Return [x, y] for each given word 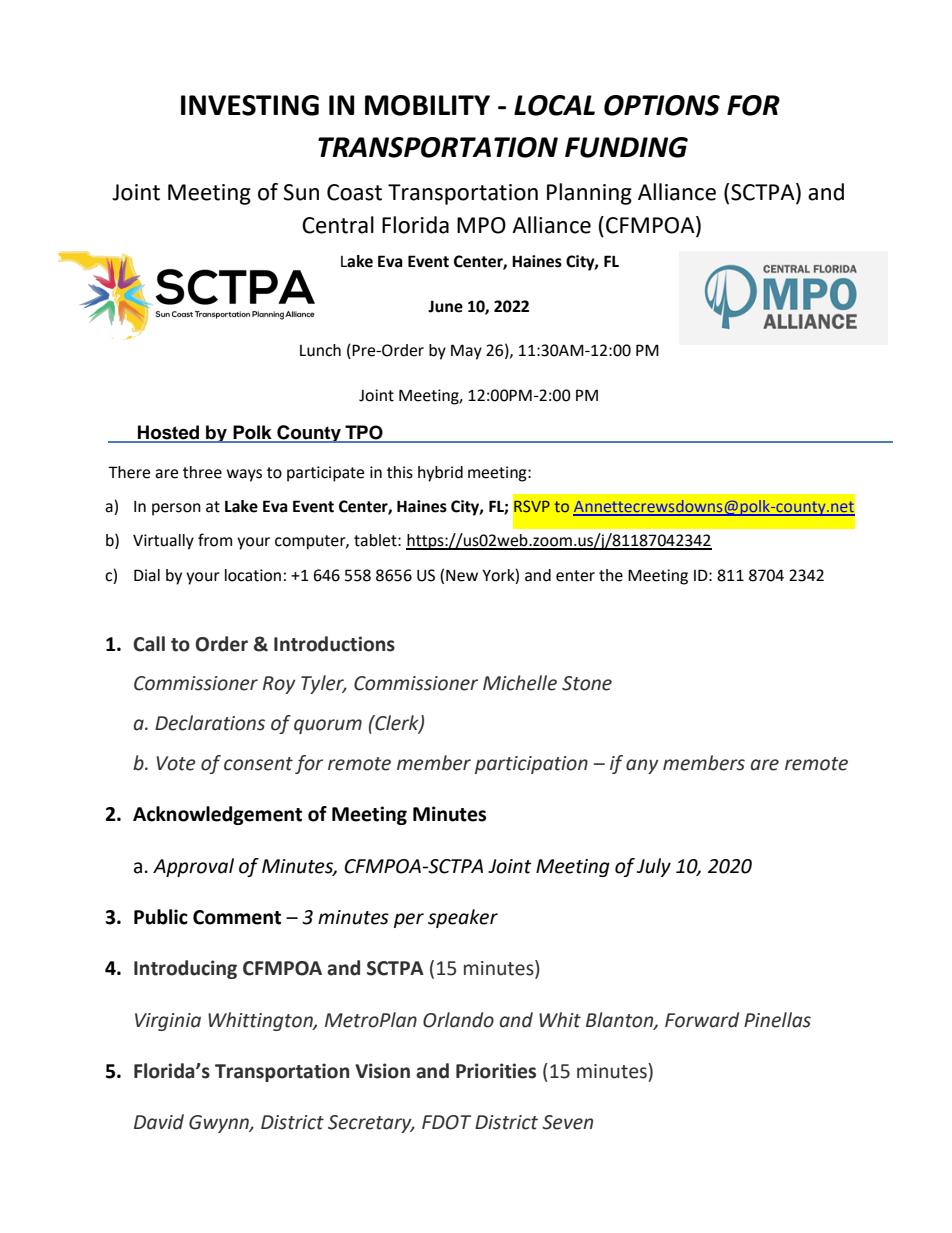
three [202, 472]
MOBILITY [427, 105]
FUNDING [626, 147]
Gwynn [220, 1124]
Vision [382, 1071]
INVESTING [250, 105]
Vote [176, 763]
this [400, 472]
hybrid [440, 474]
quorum [328, 726]
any [642, 766]
